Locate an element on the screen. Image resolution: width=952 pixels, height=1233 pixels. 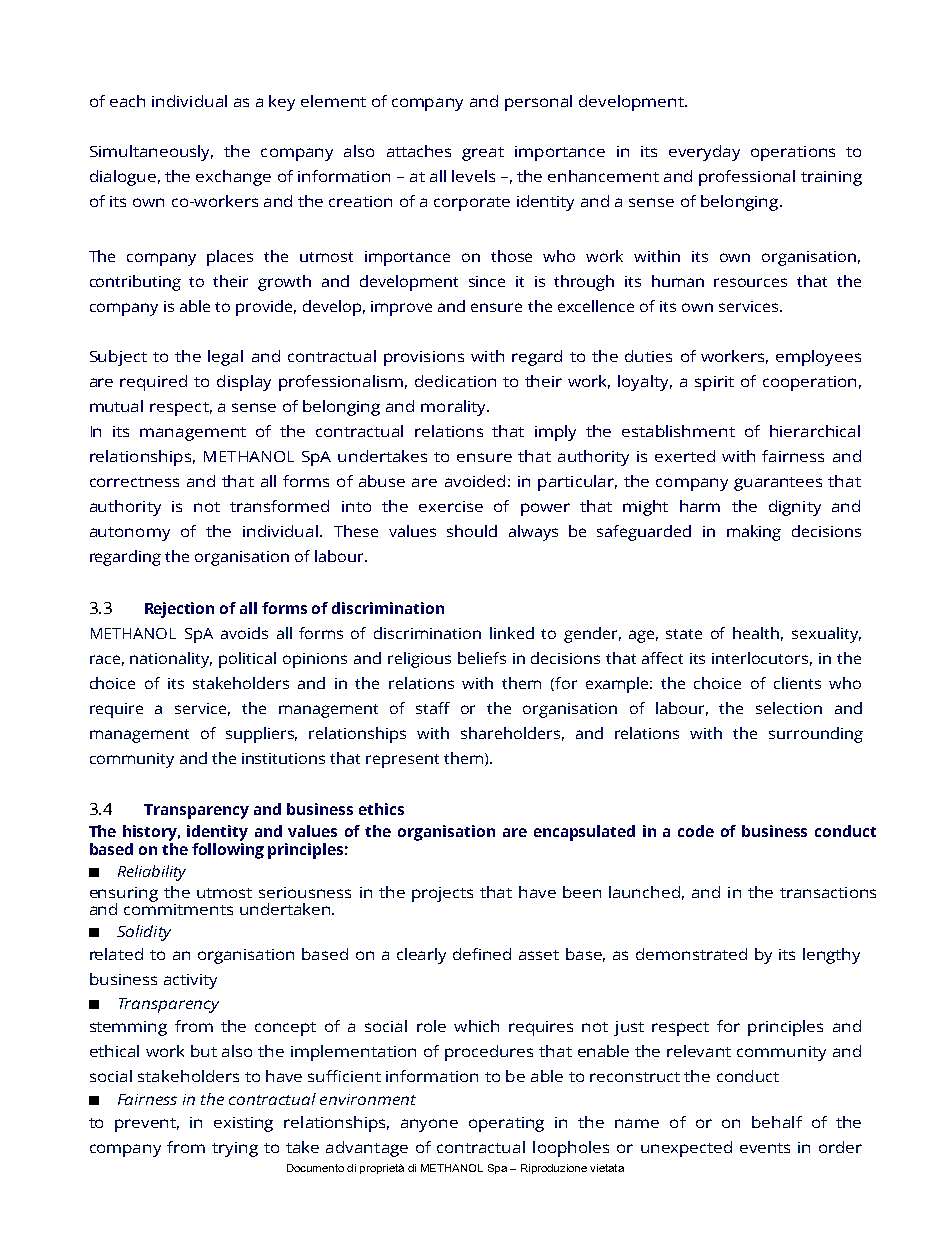
Simultaneously is located at coordinates (151, 153).
